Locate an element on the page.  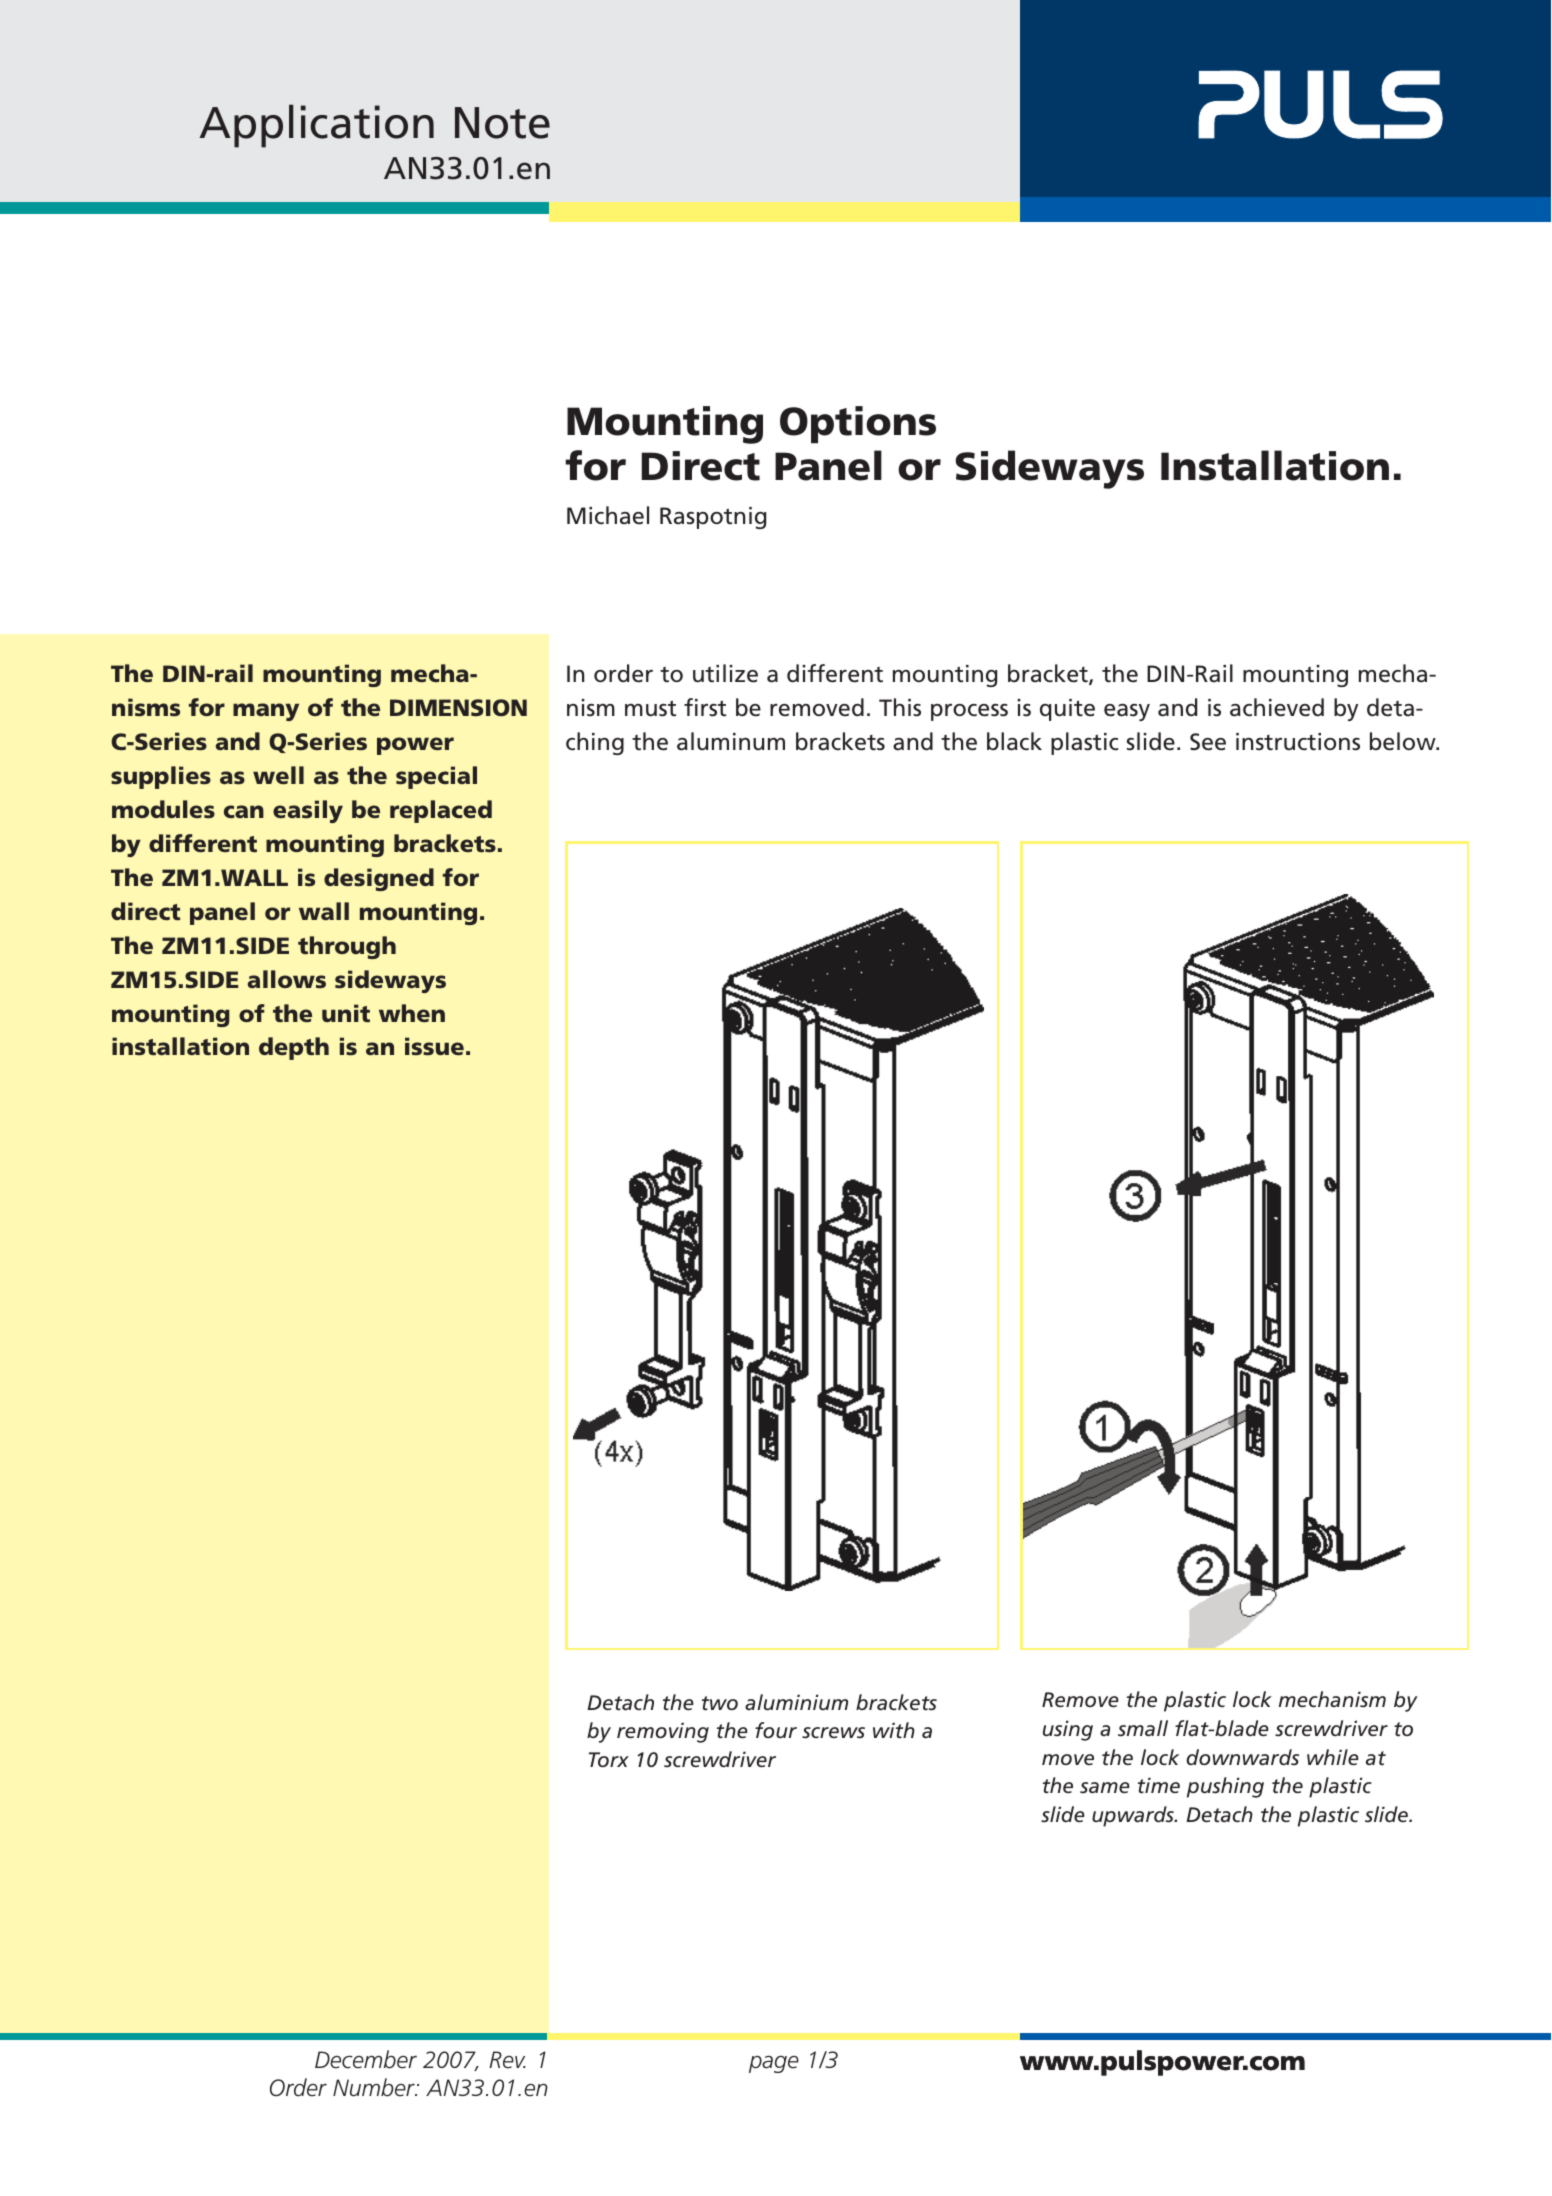
instructions is located at coordinates (1298, 742).
